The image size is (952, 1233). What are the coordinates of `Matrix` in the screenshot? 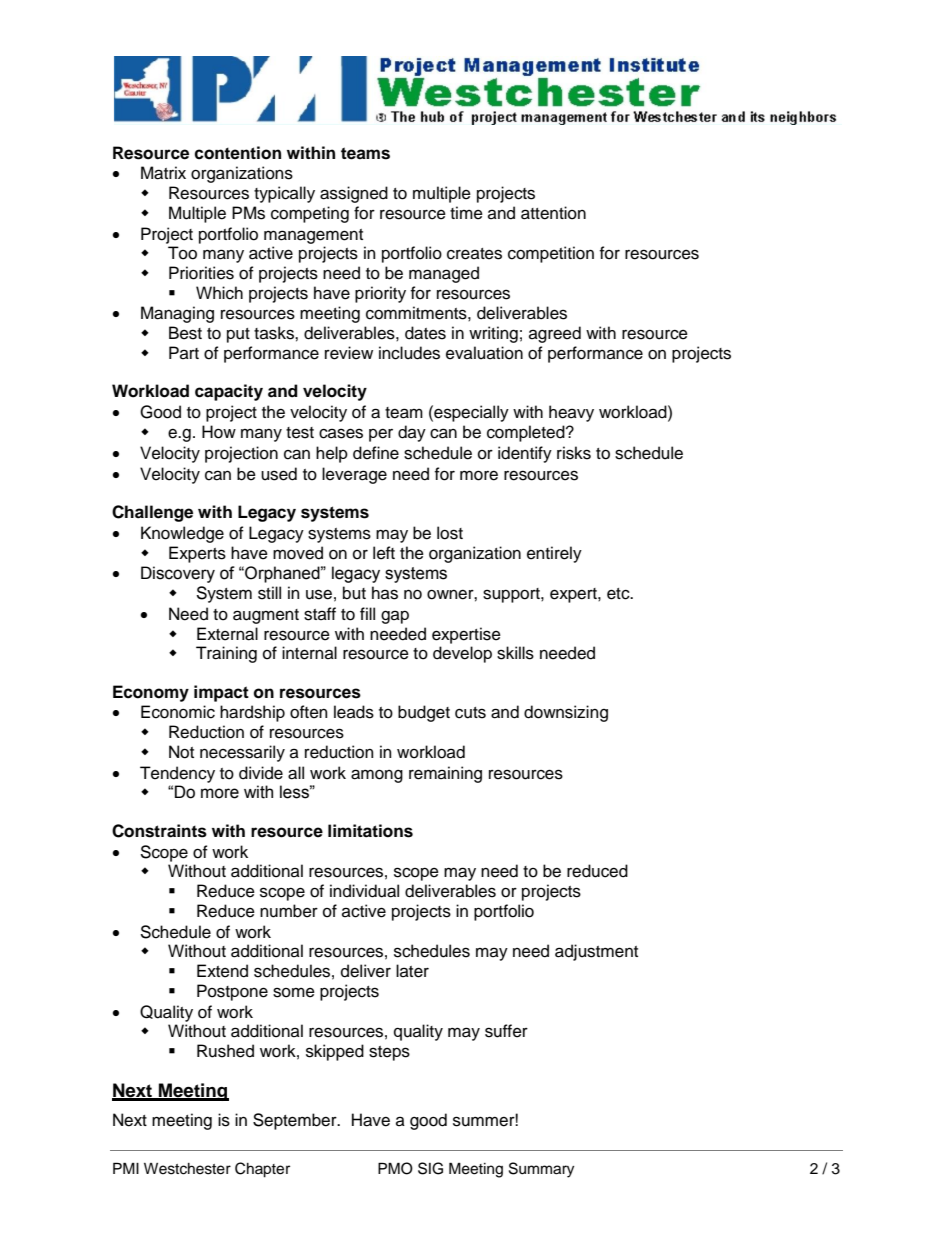 It's located at (163, 173).
